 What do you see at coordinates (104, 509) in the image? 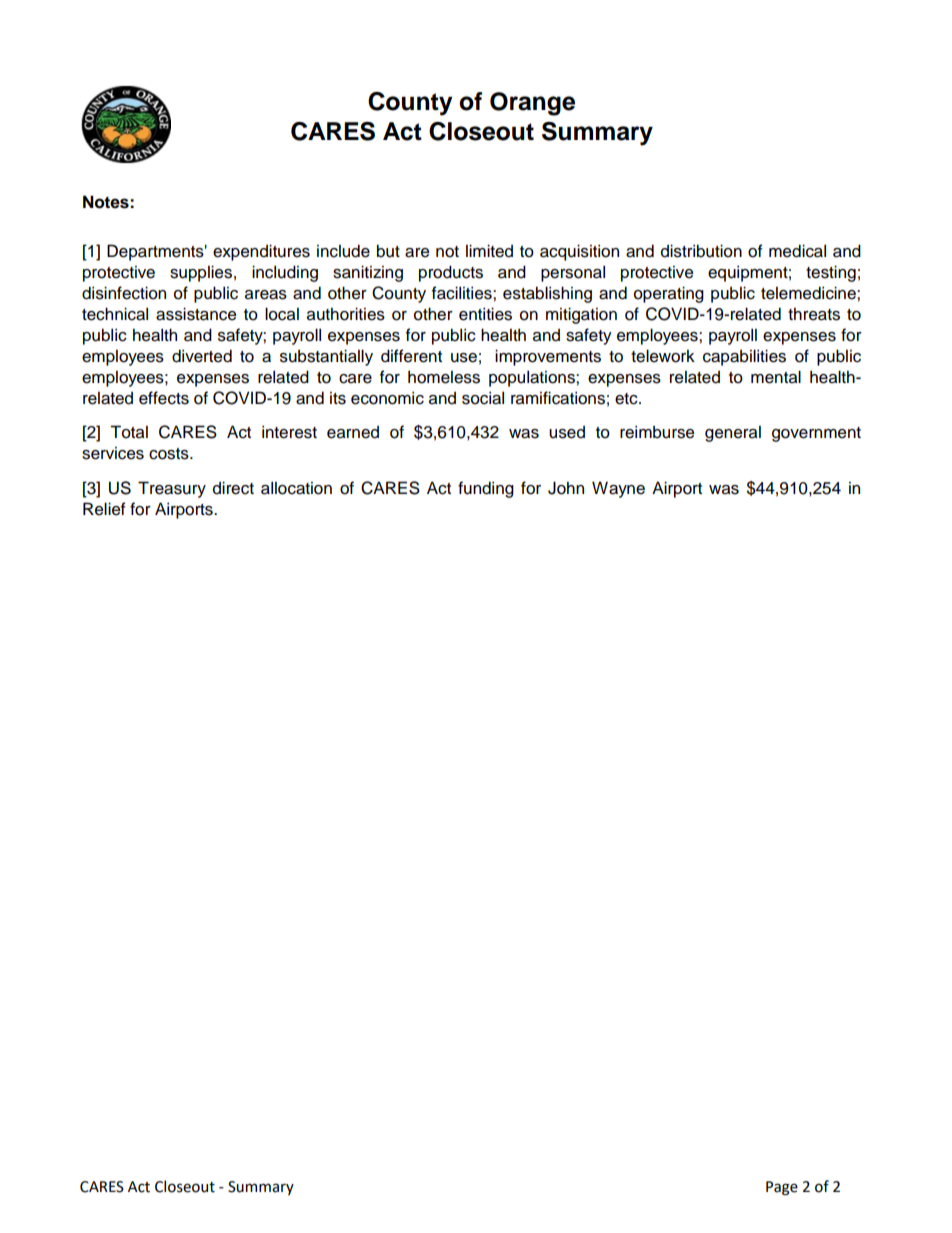
I see `Relief` at bounding box center [104, 509].
